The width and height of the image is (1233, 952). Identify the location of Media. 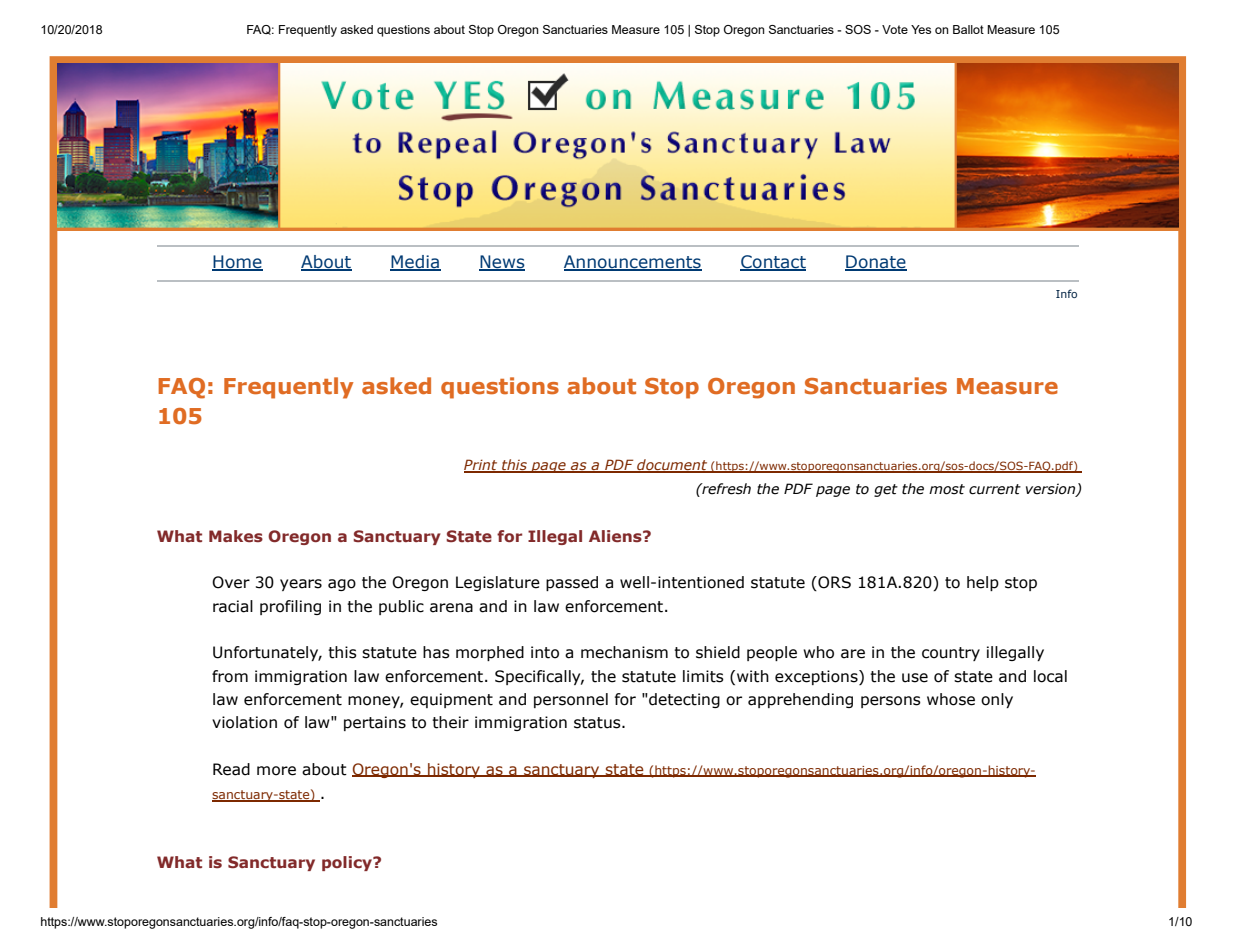
(415, 263).
